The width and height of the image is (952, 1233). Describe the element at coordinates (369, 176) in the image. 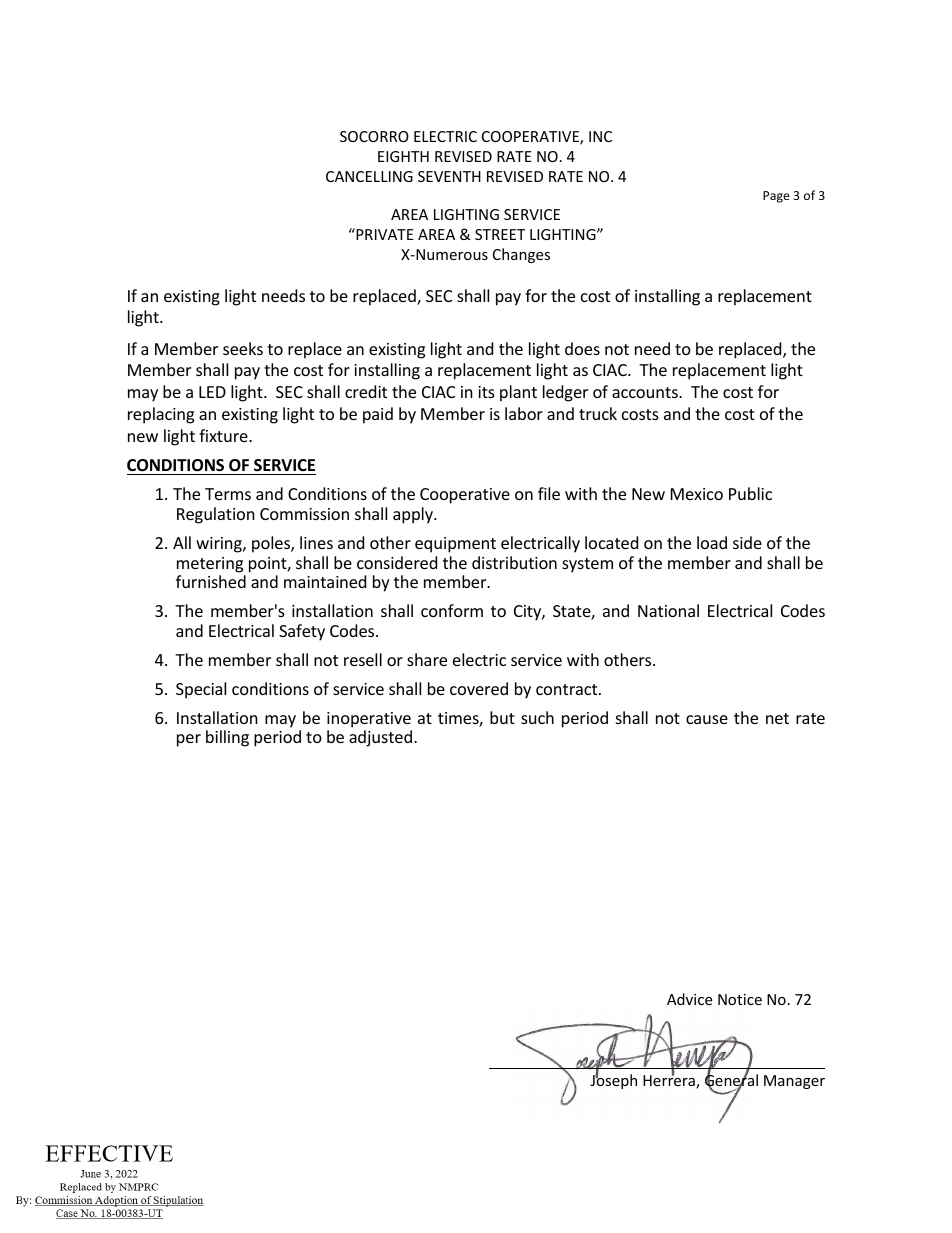

I see `CANCELLING` at that location.
